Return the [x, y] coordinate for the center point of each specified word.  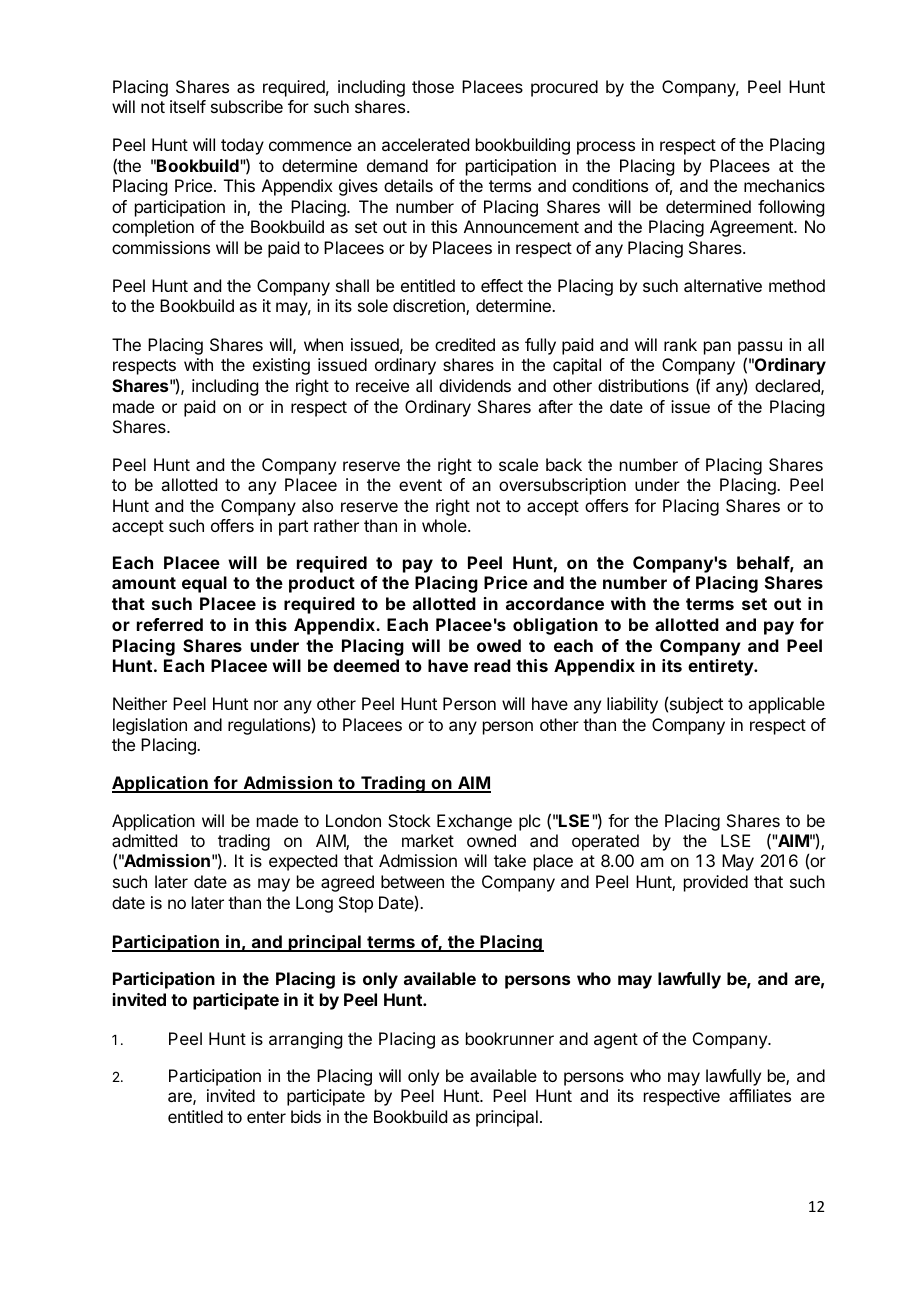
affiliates [760, 1095]
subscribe [247, 106]
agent [616, 1041]
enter [266, 1117]
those [433, 86]
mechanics [784, 185]
